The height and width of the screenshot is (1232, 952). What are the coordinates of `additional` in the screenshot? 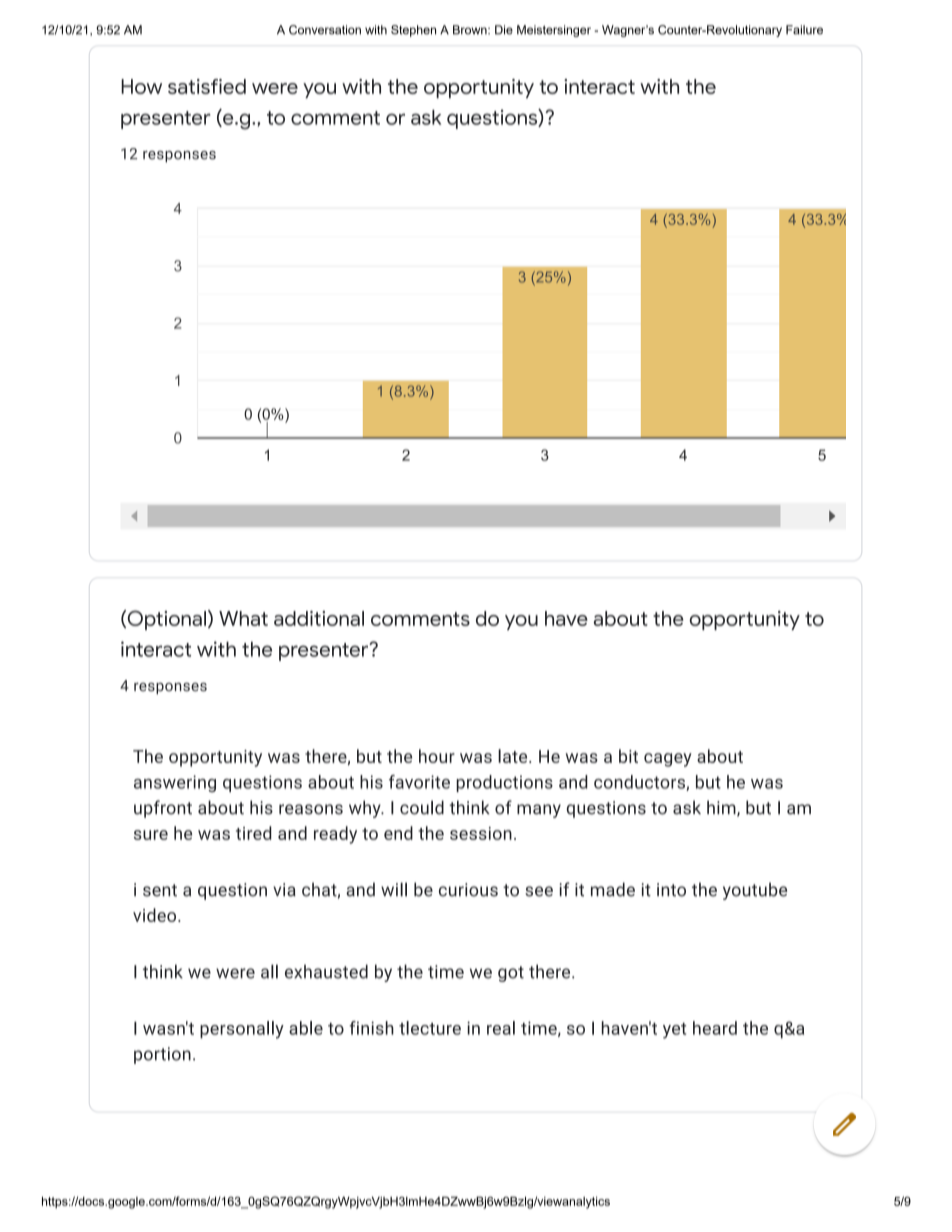 It's located at (319, 618).
